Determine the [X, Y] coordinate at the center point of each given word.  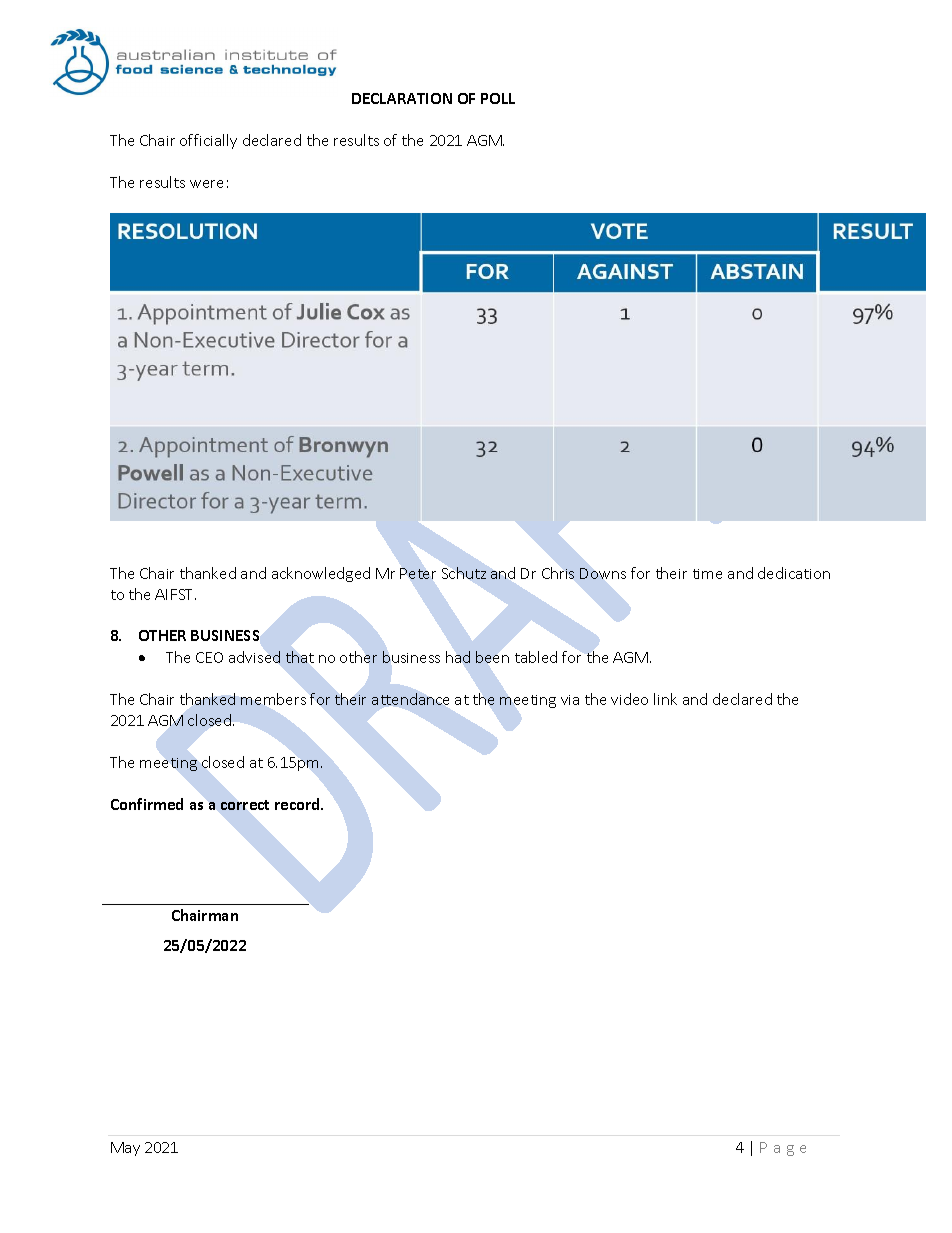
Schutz [464, 573]
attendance [410, 699]
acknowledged [321, 574]
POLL [498, 98]
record [298, 804]
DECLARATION [402, 98]
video [629, 699]
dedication [794, 573]
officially [208, 141]
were [206, 184]
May [125, 1149]
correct [245, 805]
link [665, 699]
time [707, 574]
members [273, 699]
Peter [418, 573]
